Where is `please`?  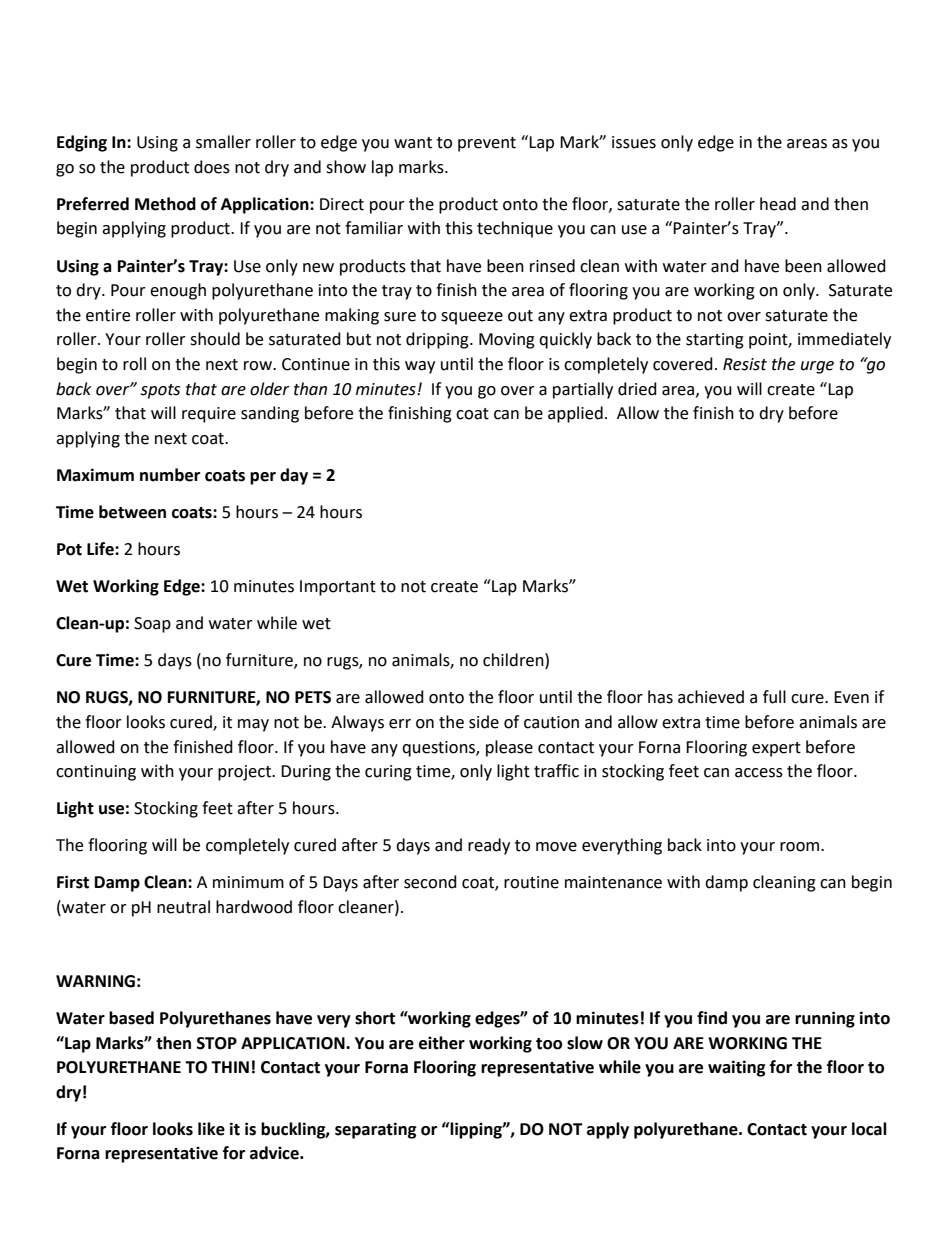
please is located at coordinates (509, 748).
